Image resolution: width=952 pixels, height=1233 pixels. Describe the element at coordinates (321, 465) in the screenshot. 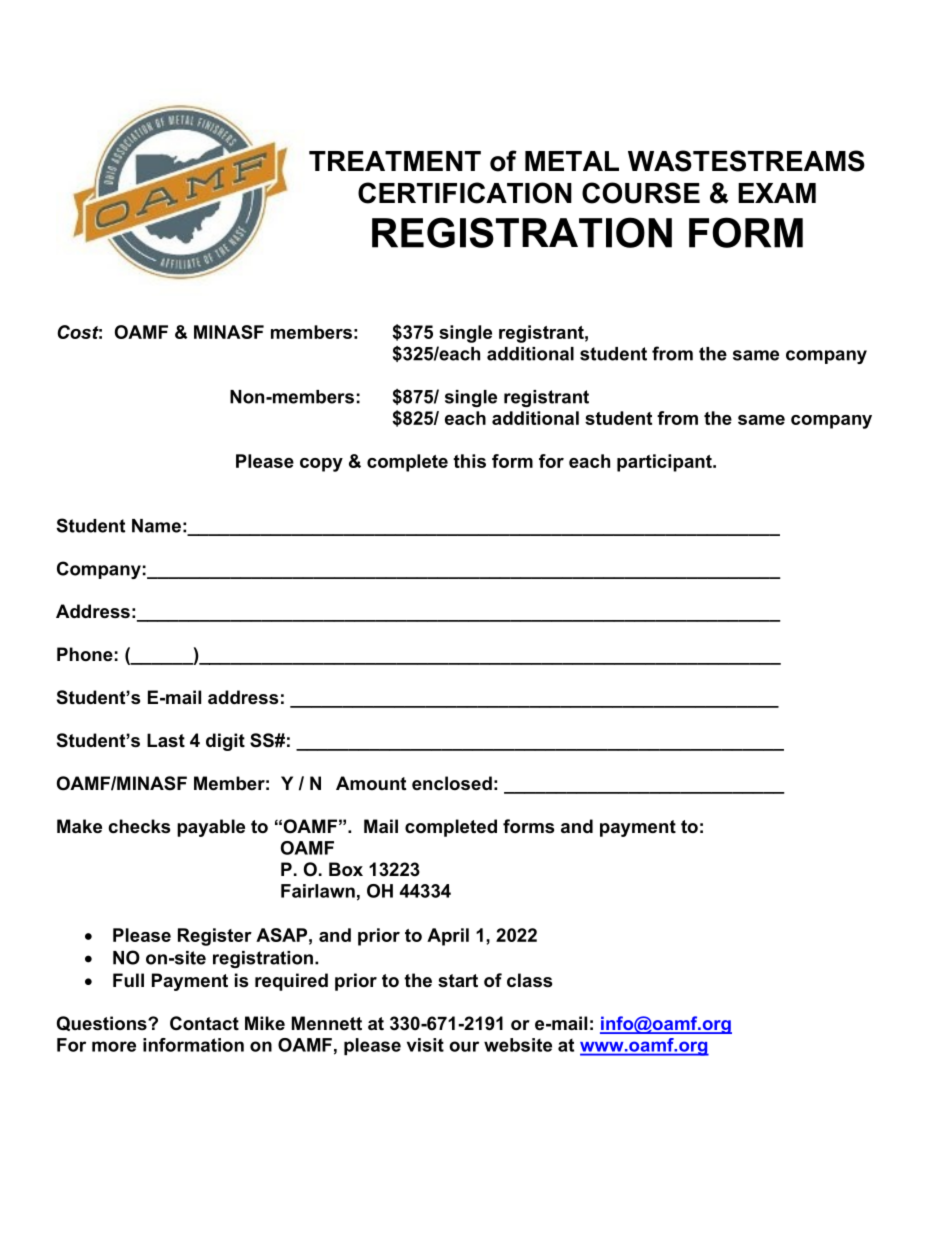

I see `copy` at that location.
